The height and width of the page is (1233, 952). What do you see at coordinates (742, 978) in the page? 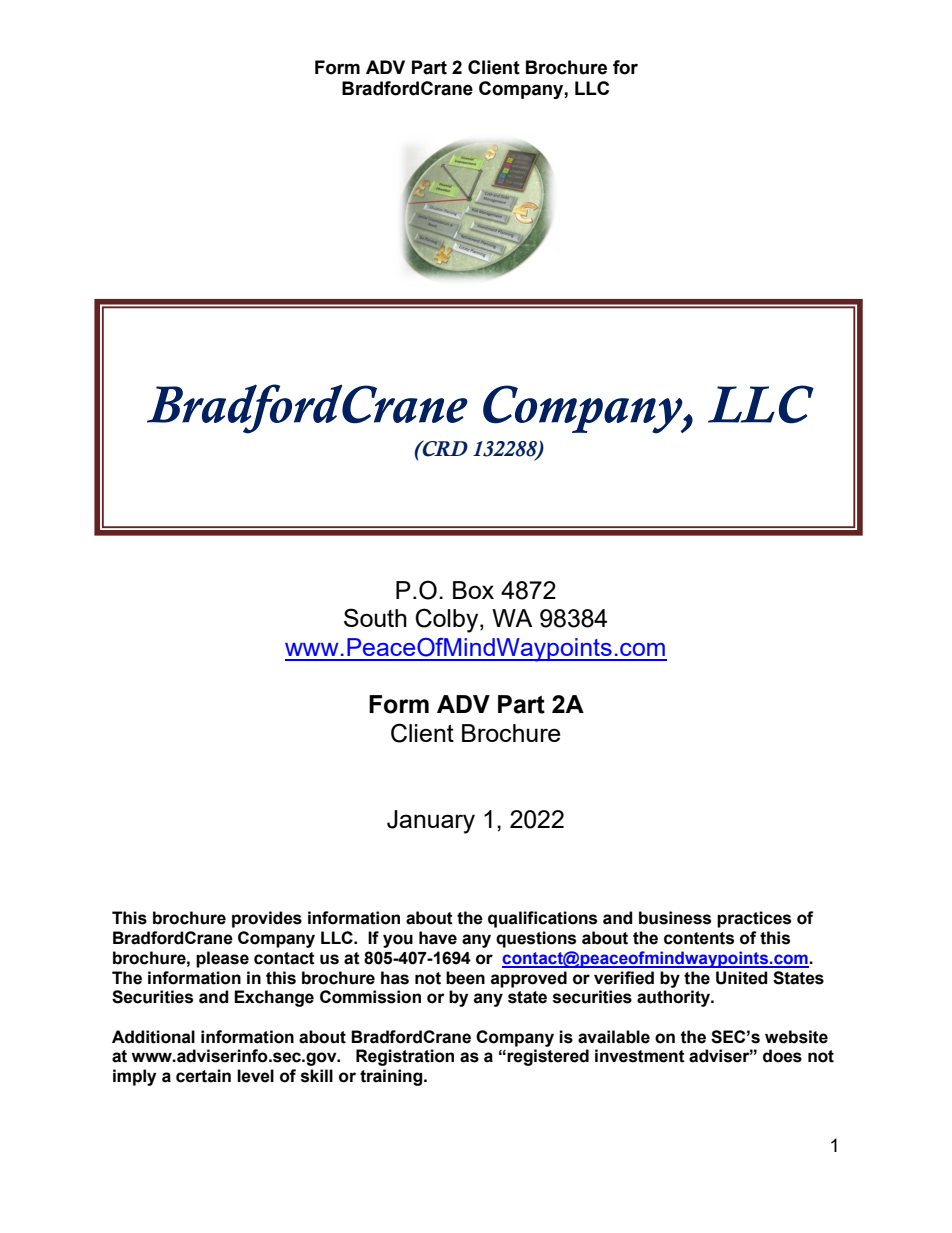
I see `United` at bounding box center [742, 978].
